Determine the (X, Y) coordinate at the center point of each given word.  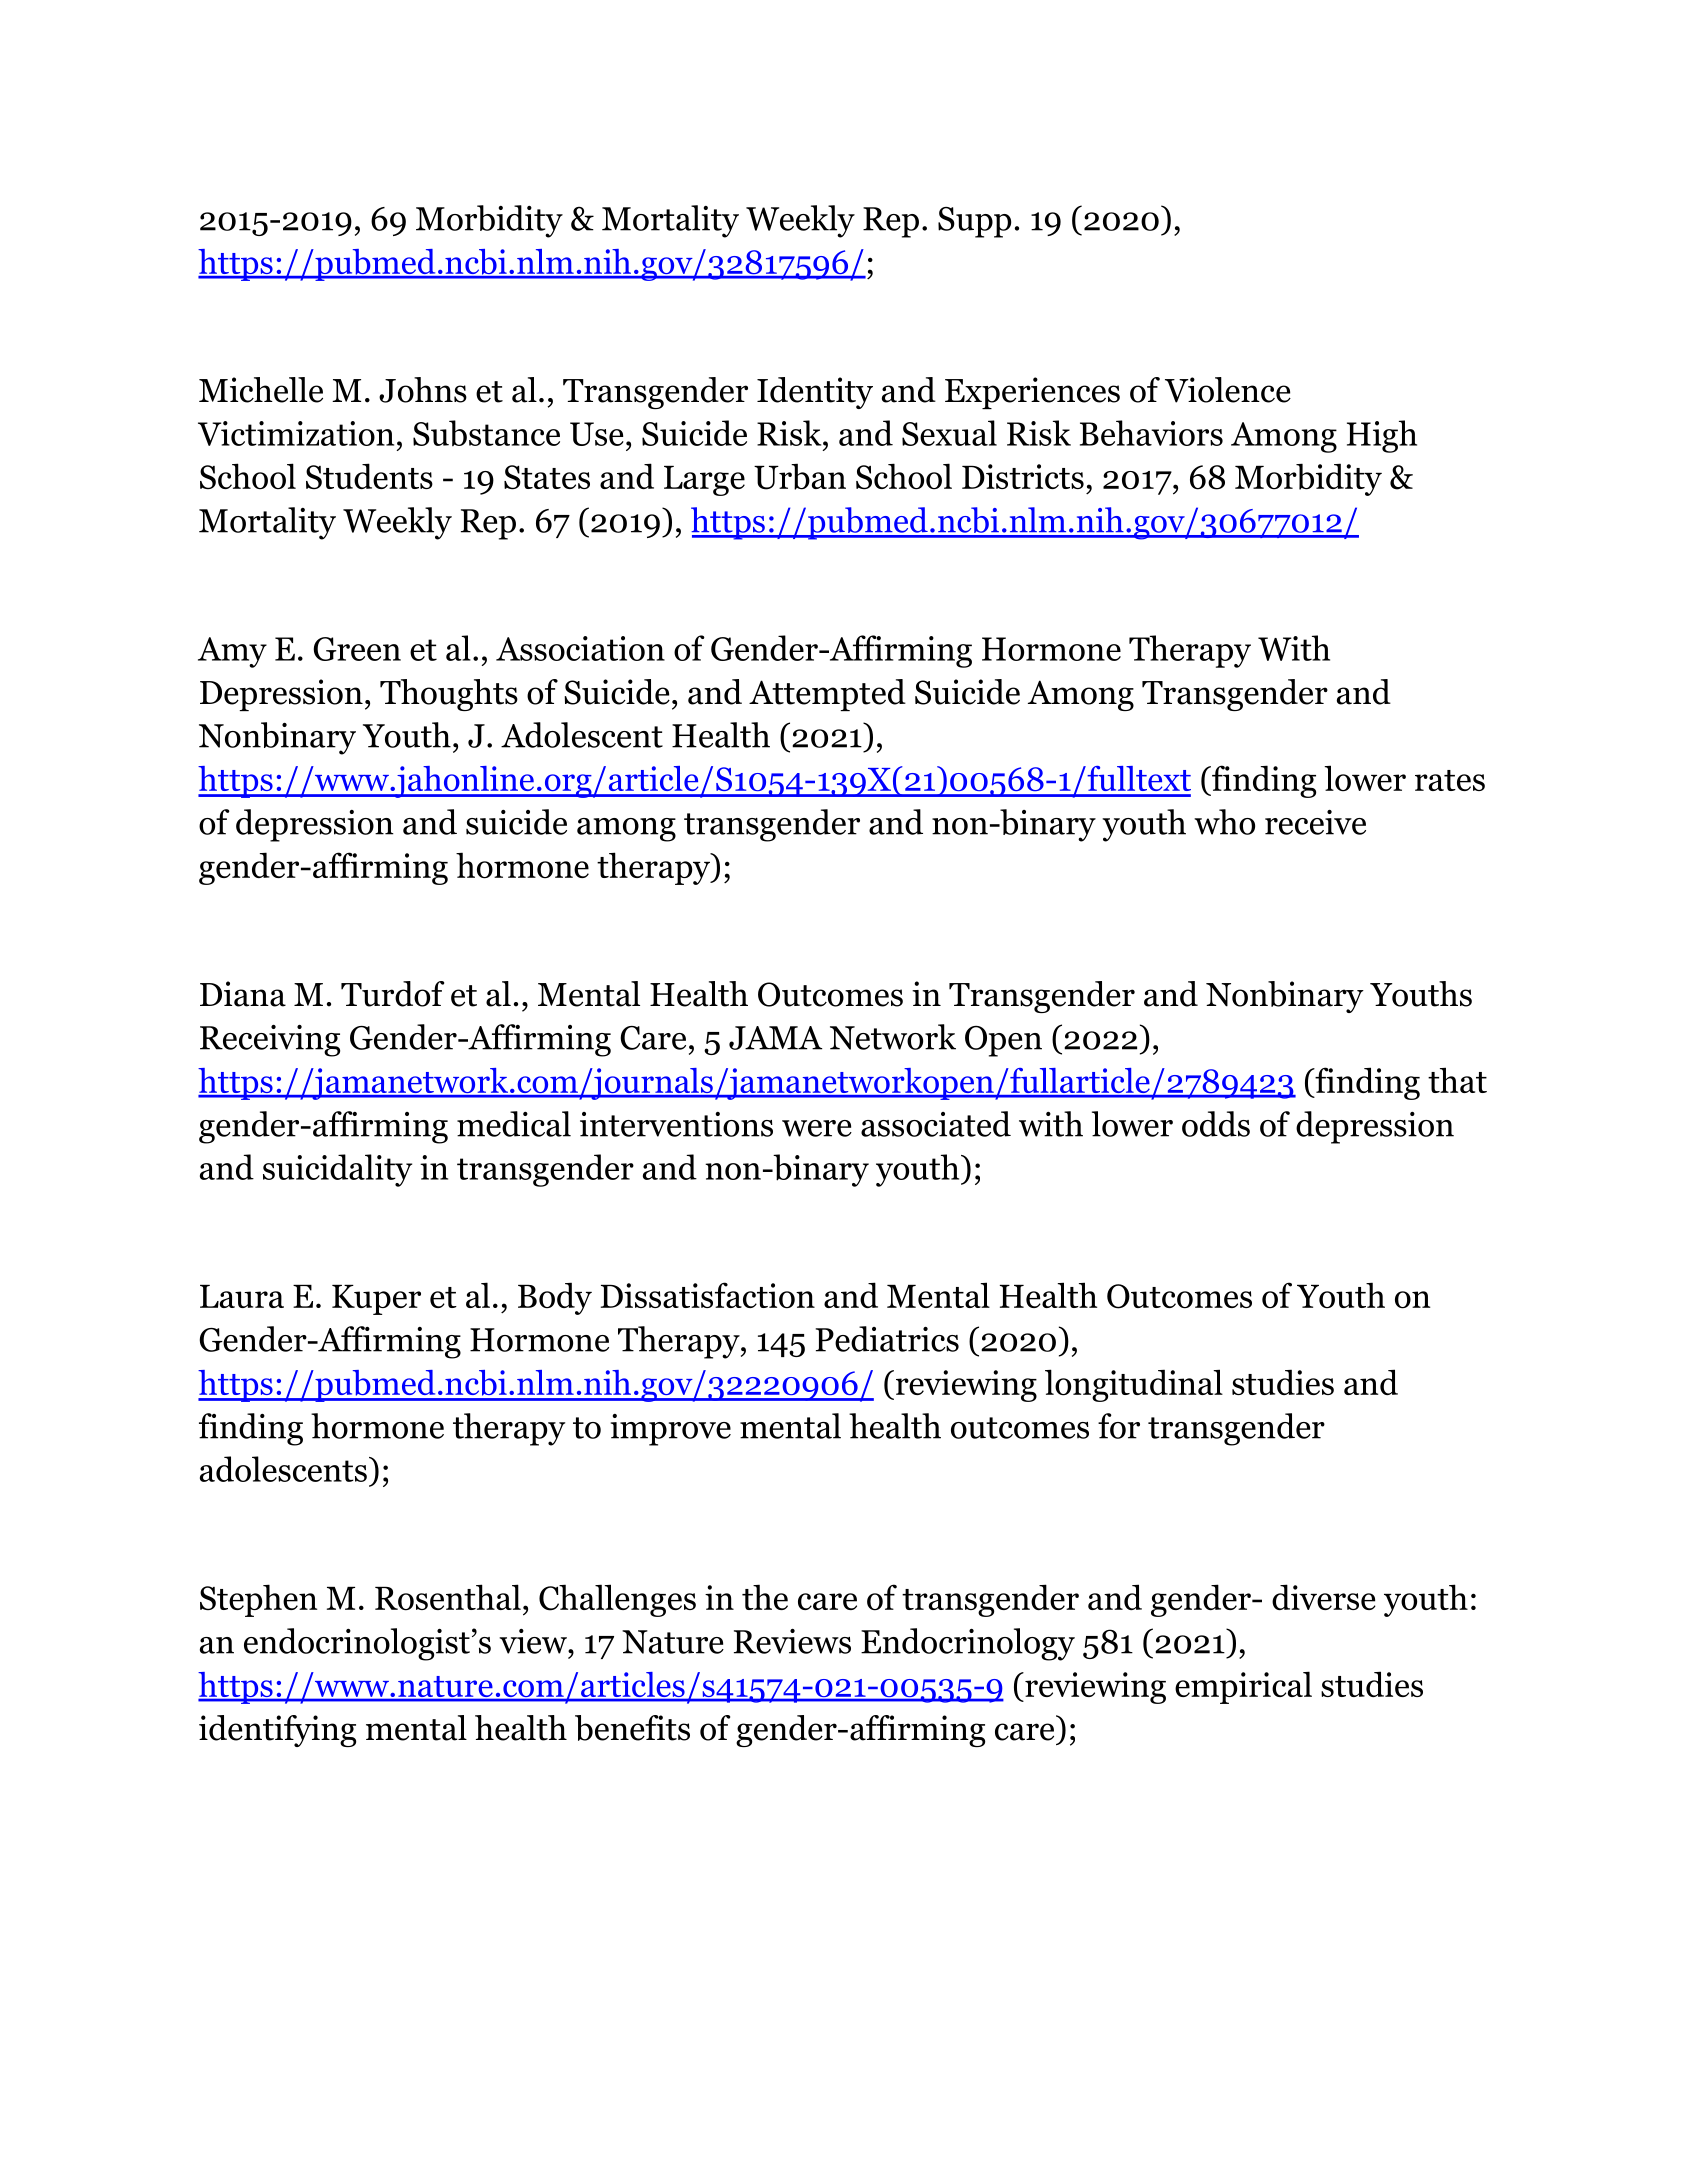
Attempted (827, 695)
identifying (277, 1731)
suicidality (337, 1170)
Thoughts (449, 695)
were (817, 1128)
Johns (423, 390)
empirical (1243, 1687)
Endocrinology (968, 1644)
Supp (974, 222)
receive (1315, 822)
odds (1216, 1124)
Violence (1228, 390)
